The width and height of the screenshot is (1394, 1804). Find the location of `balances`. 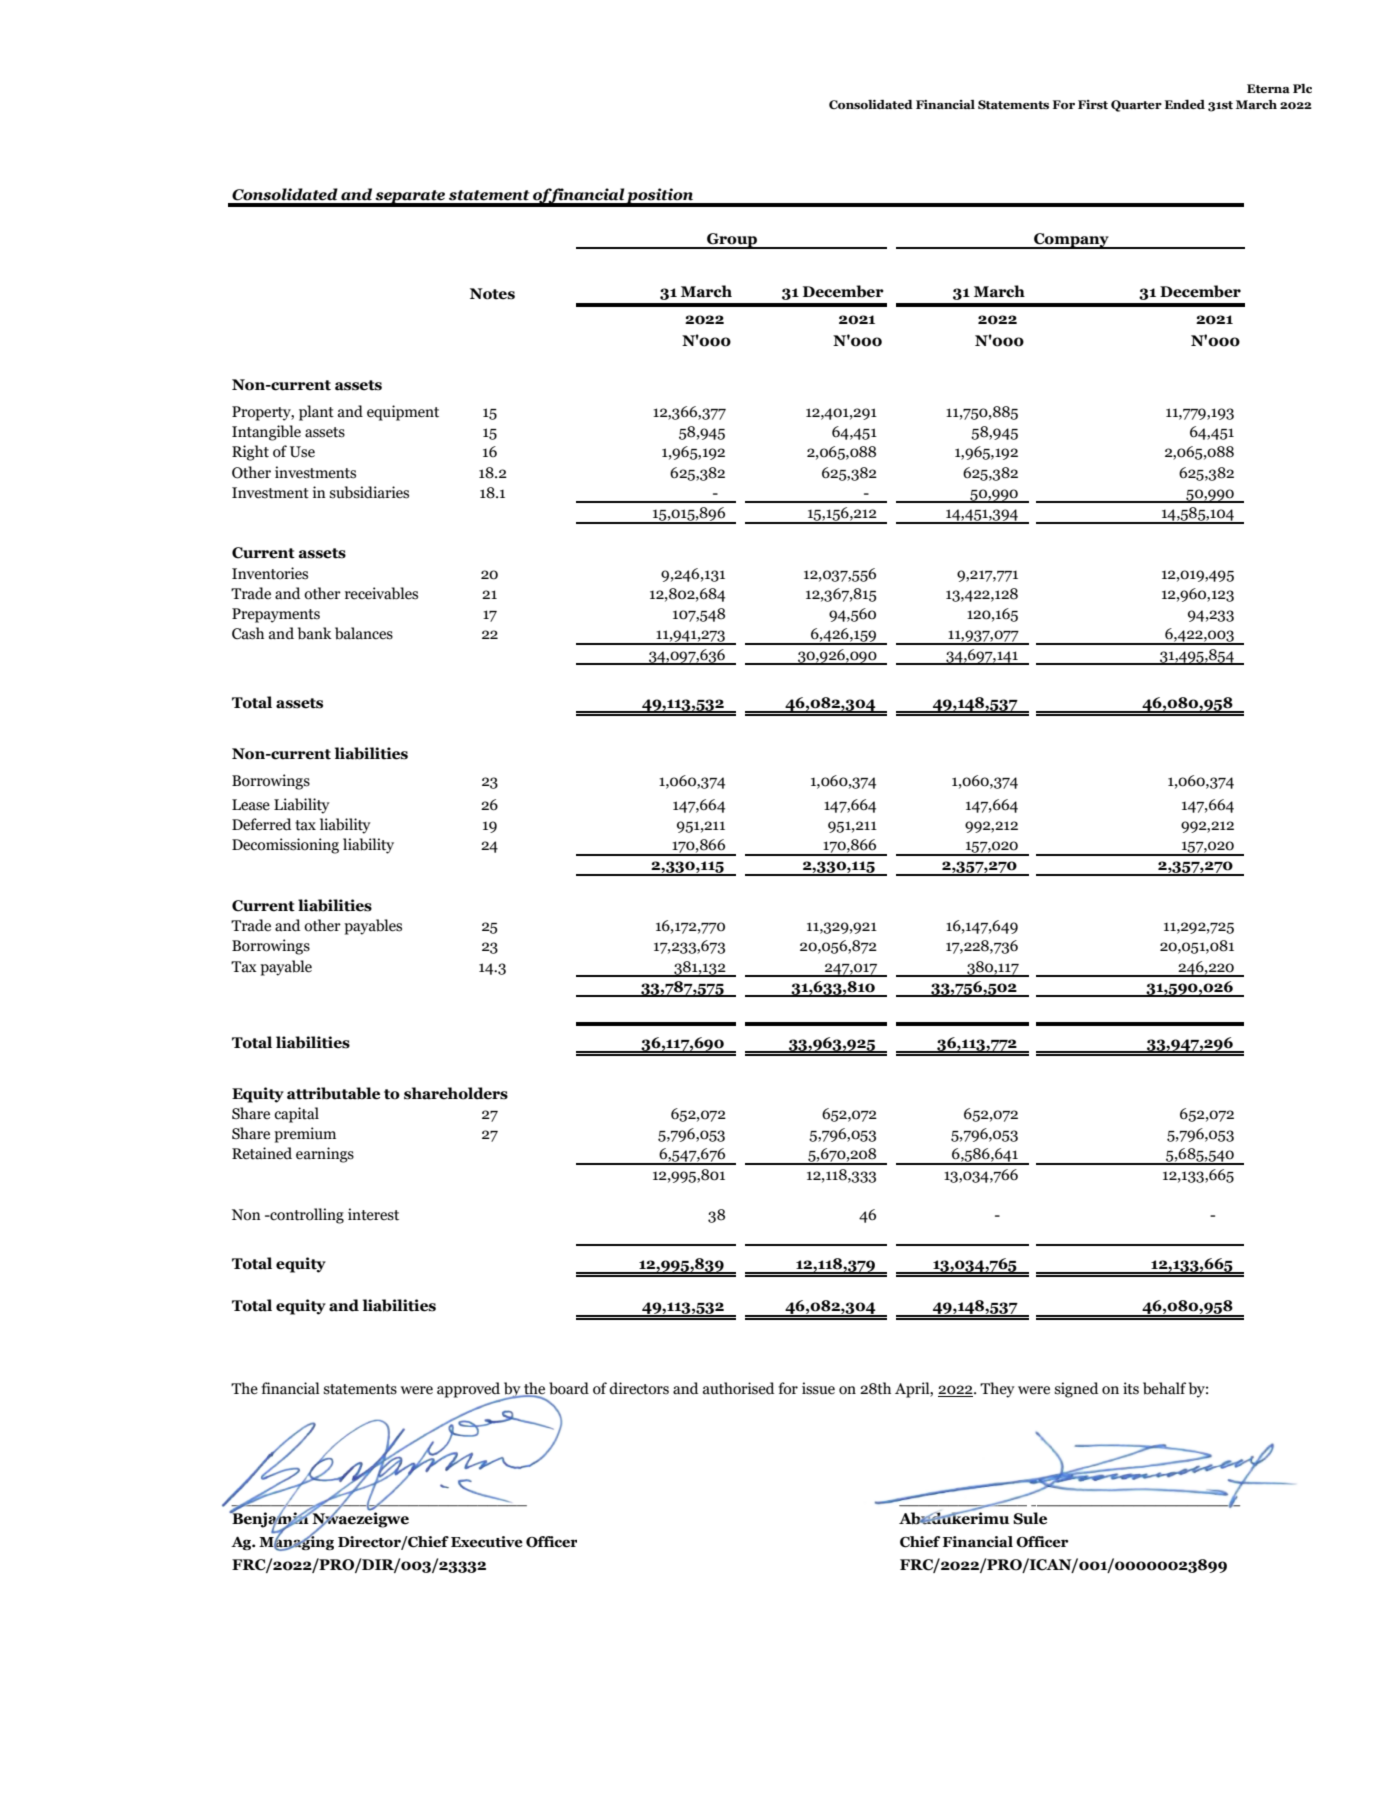

balances is located at coordinates (364, 633).
